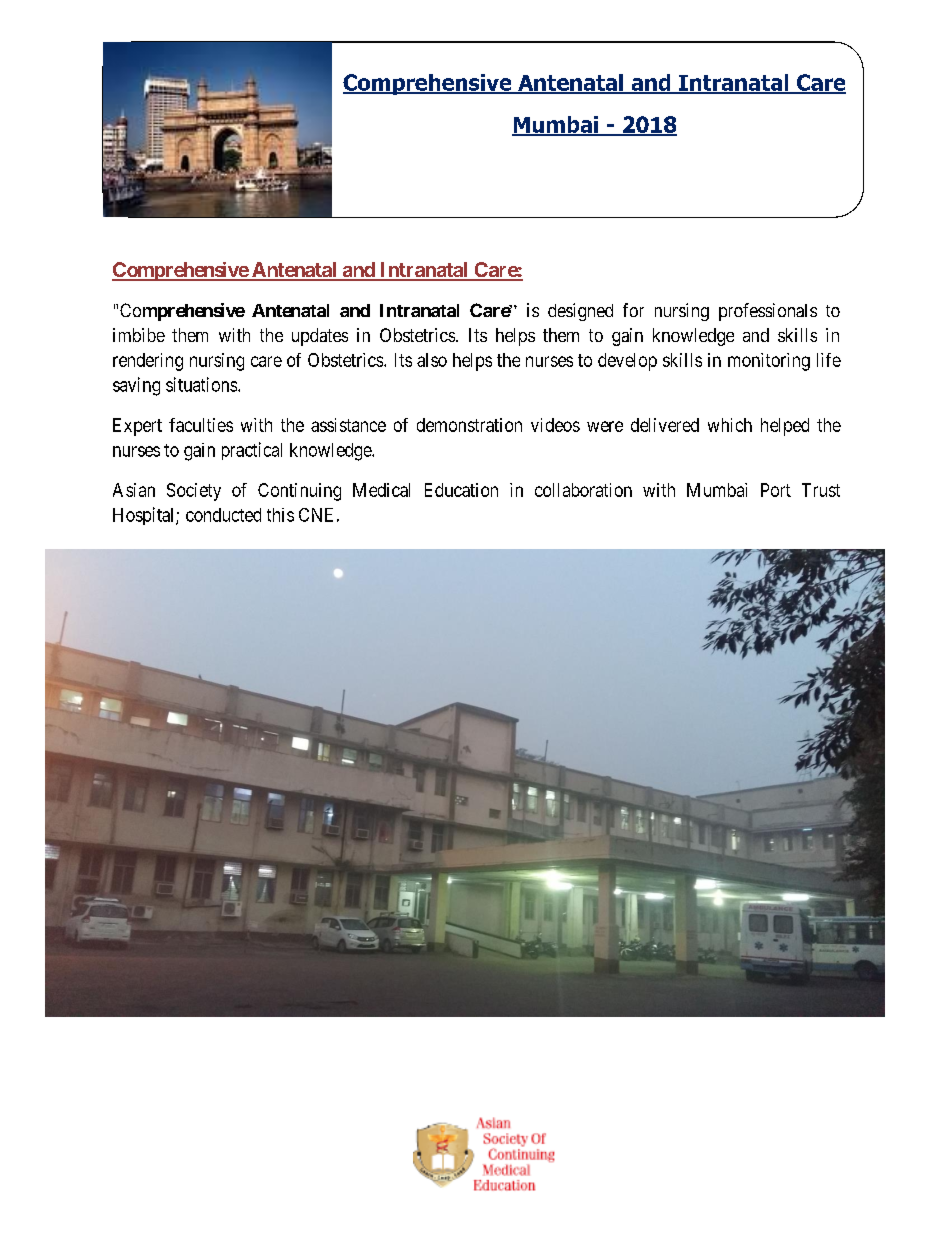 The image size is (952, 1233). Describe the element at coordinates (139, 335) in the image. I see `imbibe` at that location.
